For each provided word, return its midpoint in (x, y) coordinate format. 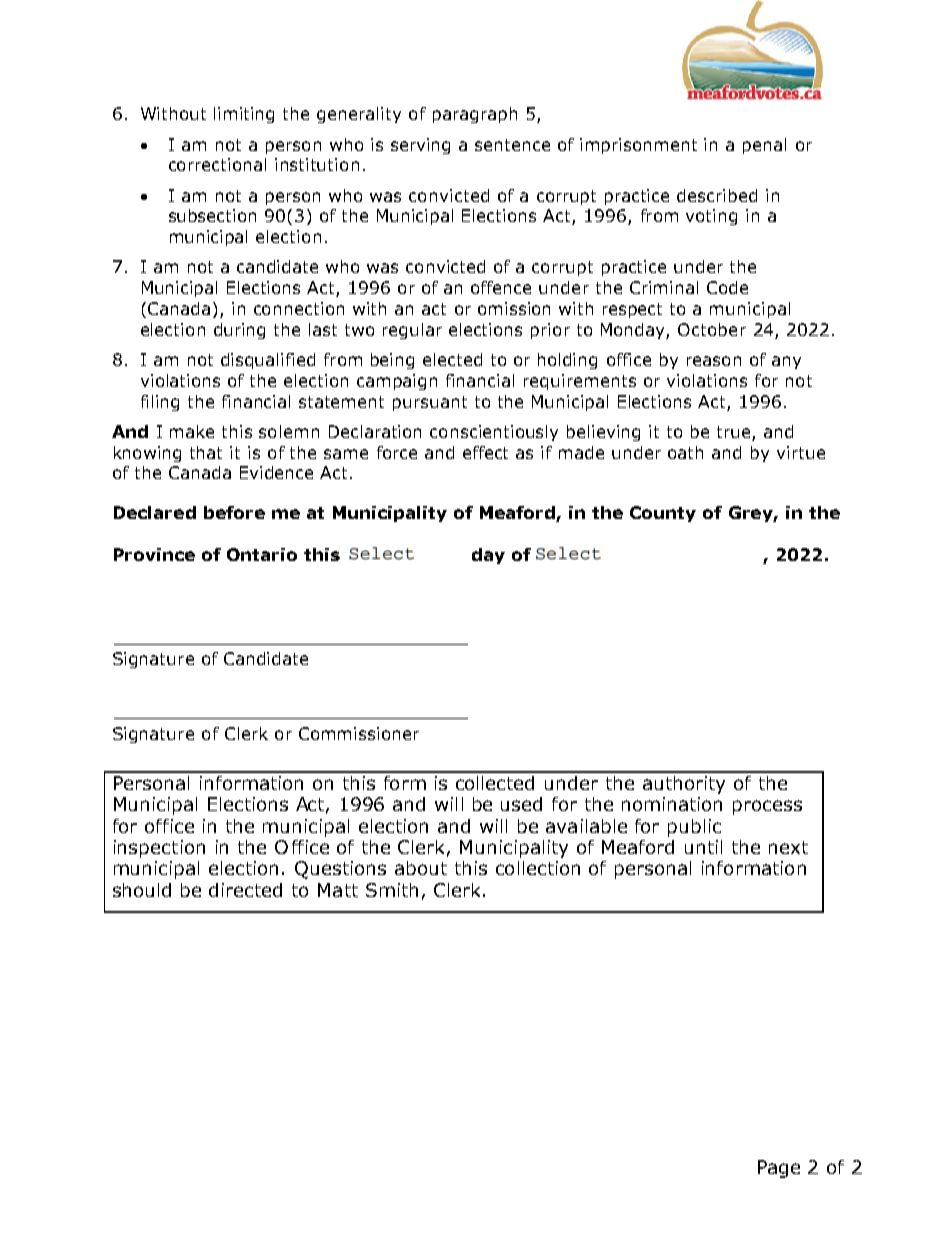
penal (764, 146)
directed (245, 890)
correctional (217, 164)
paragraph (475, 115)
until (703, 847)
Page (779, 1169)
